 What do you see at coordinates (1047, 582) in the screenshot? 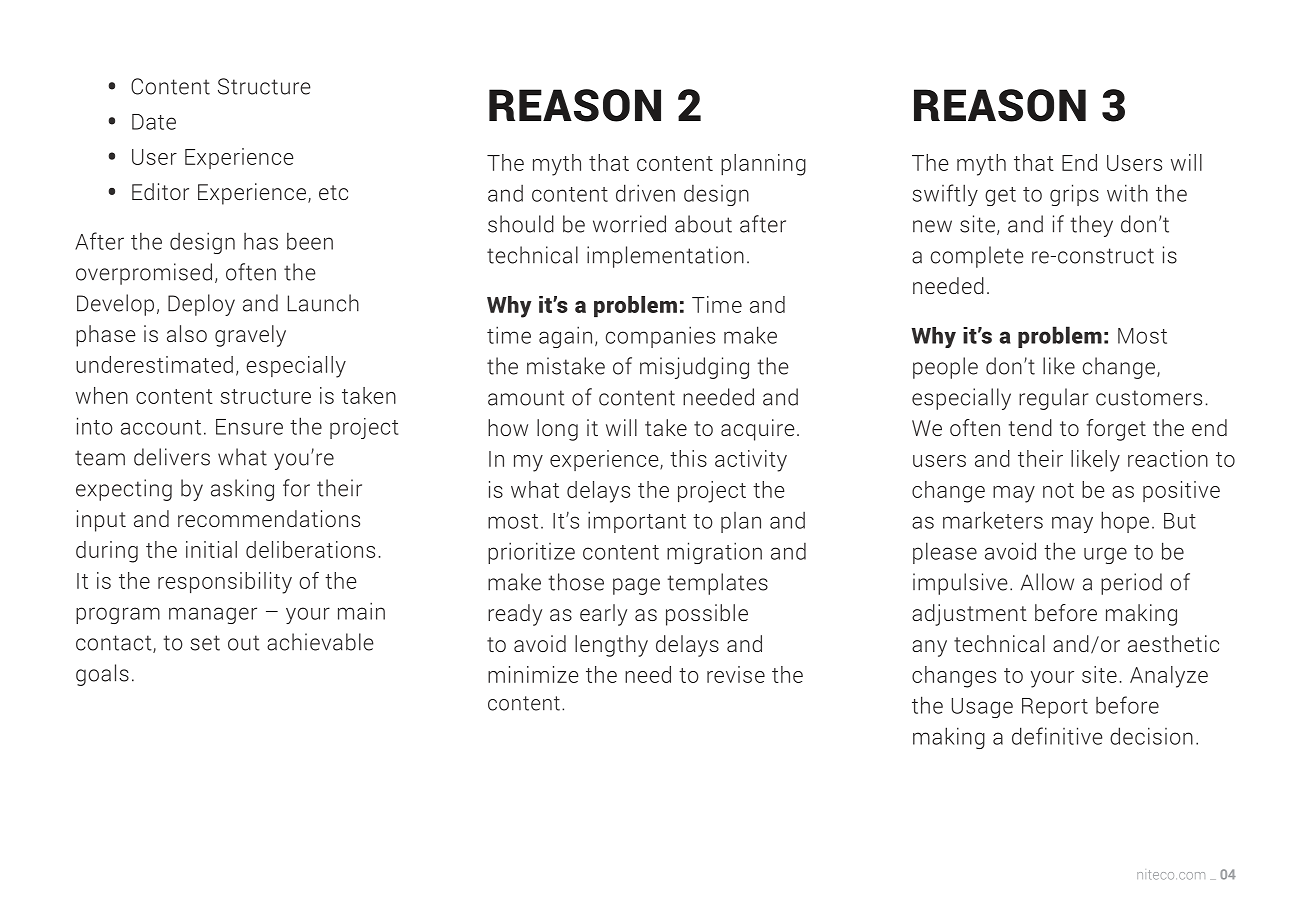
I see `Allow` at bounding box center [1047, 582].
